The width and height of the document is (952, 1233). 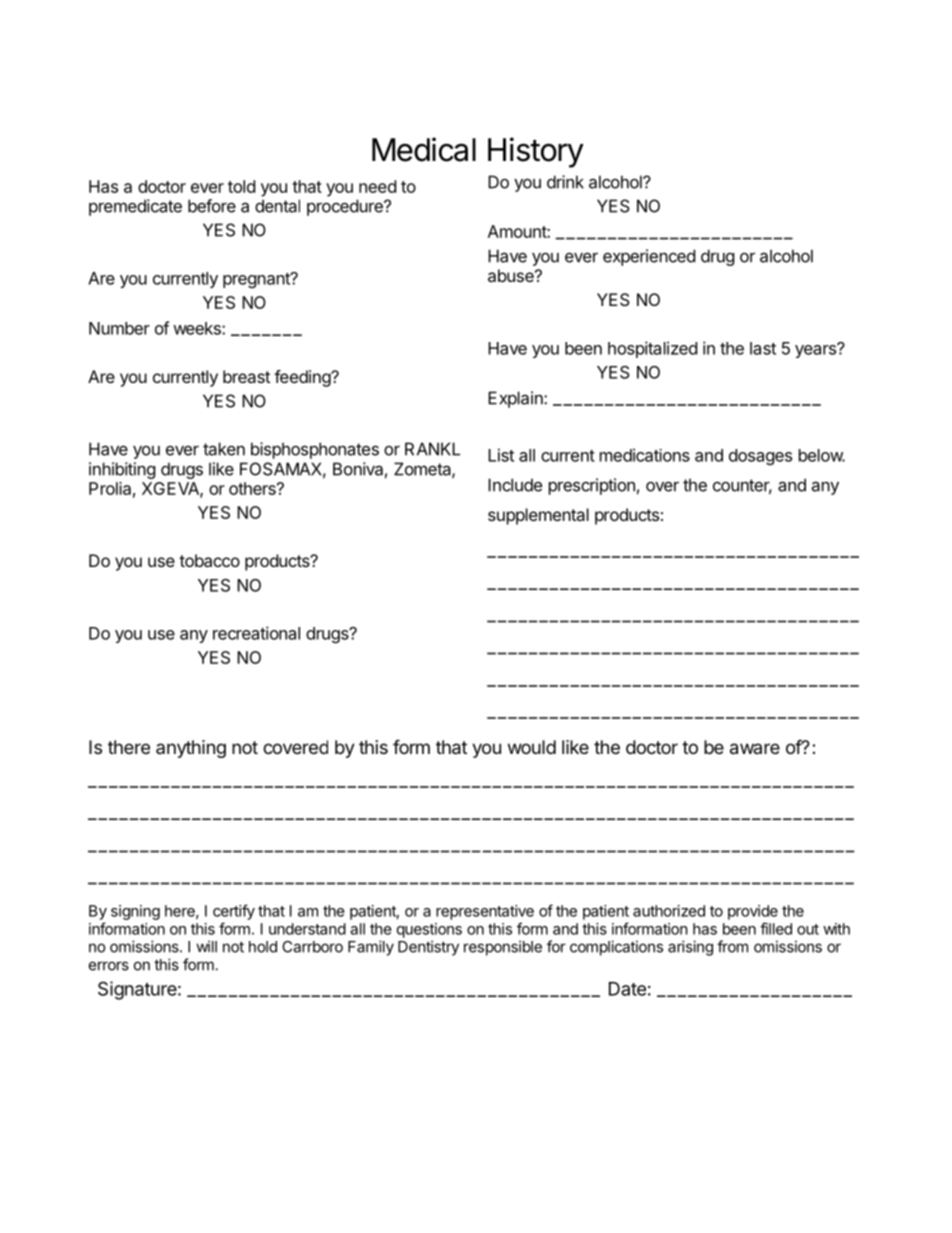 What do you see at coordinates (191, 749) in the document?
I see `anything` at bounding box center [191, 749].
